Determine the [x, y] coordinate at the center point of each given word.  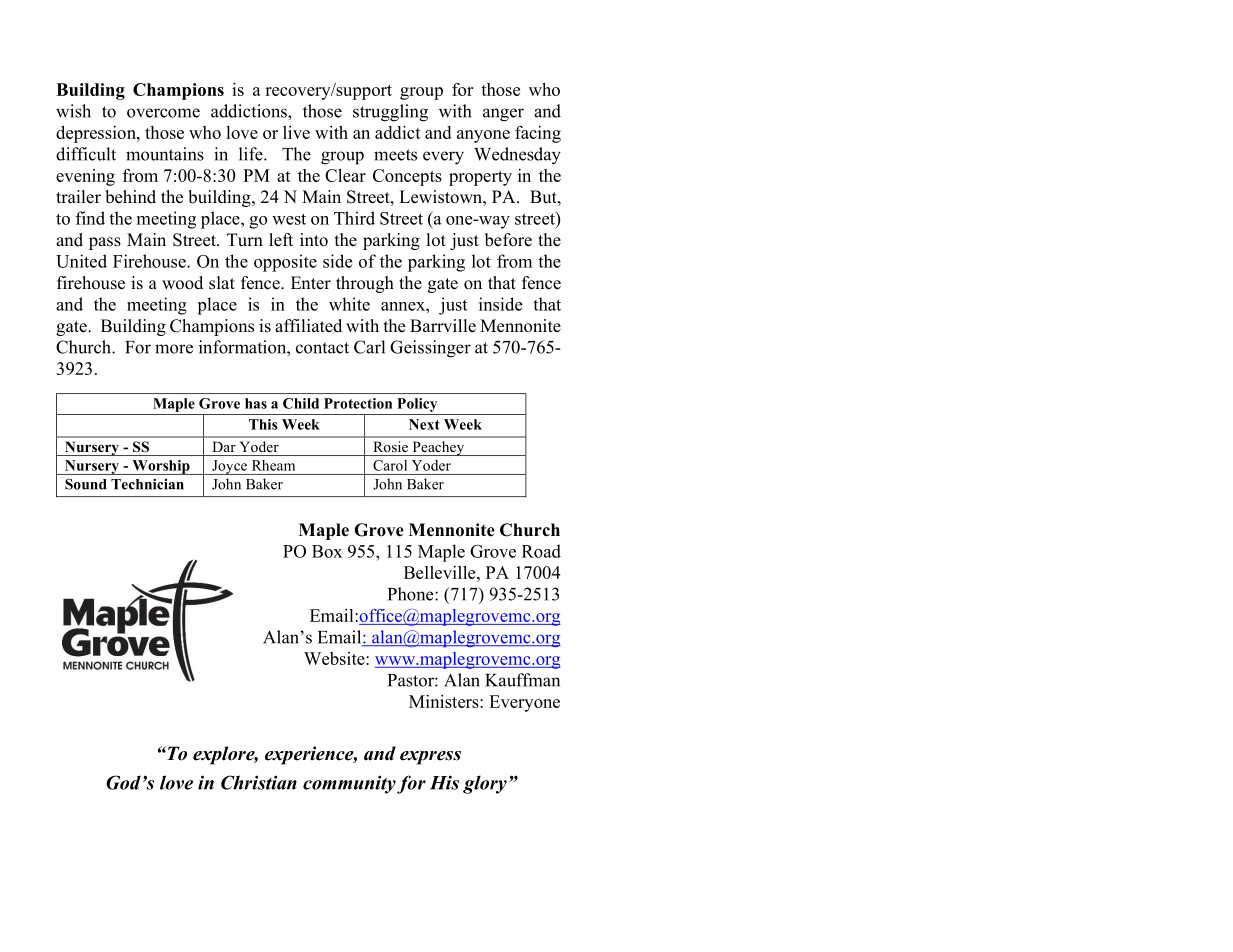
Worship [161, 467]
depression [97, 134]
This [263, 424]
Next [424, 424]
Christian [259, 782]
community [349, 784]
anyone [483, 136]
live [296, 132]
